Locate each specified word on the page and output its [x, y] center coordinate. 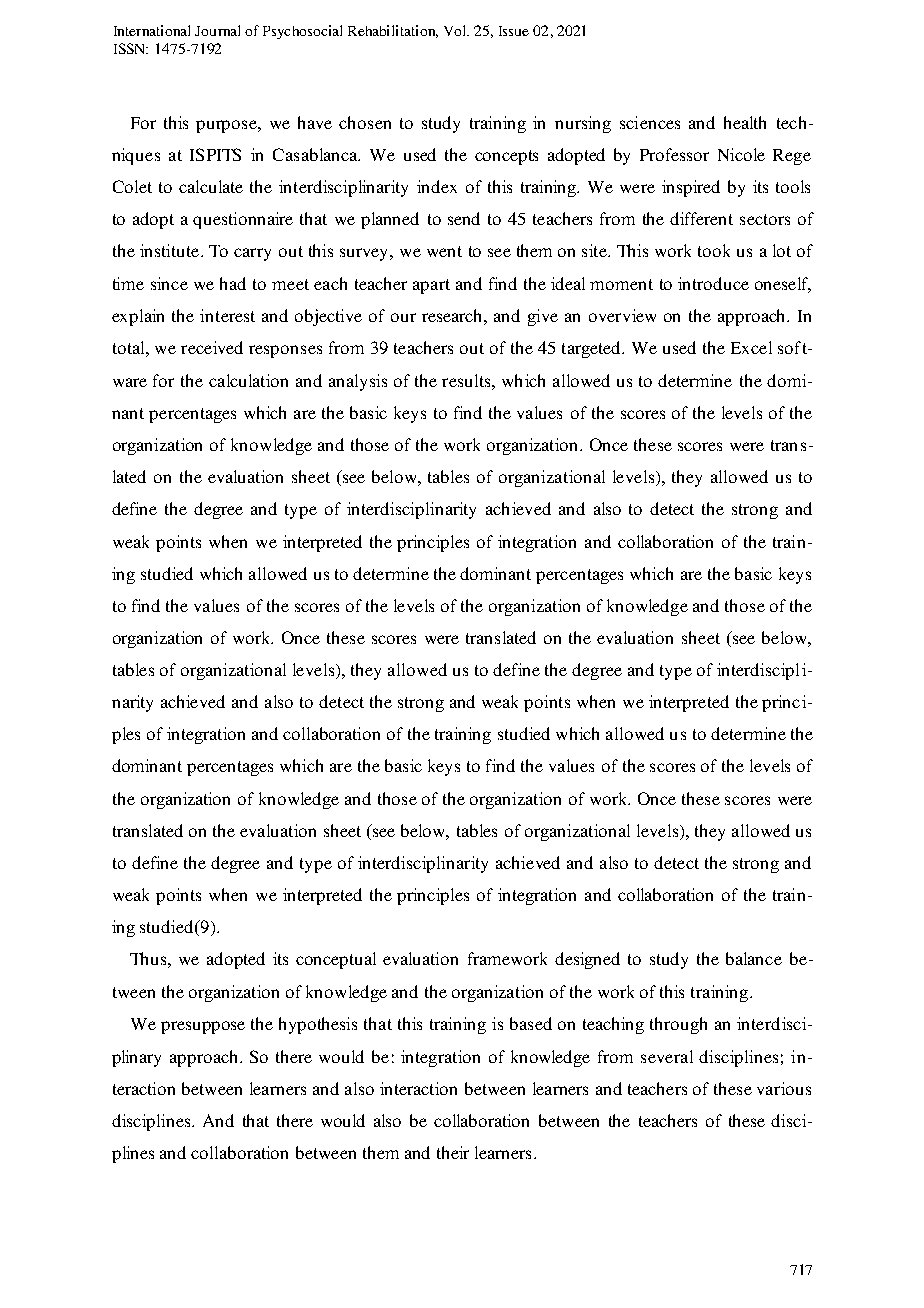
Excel [751, 347]
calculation [248, 380]
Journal [217, 30]
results [467, 380]
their [453, 1152]
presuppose [203, 1027]
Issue [514, 31]
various [784, 1088]
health [745, 122]
